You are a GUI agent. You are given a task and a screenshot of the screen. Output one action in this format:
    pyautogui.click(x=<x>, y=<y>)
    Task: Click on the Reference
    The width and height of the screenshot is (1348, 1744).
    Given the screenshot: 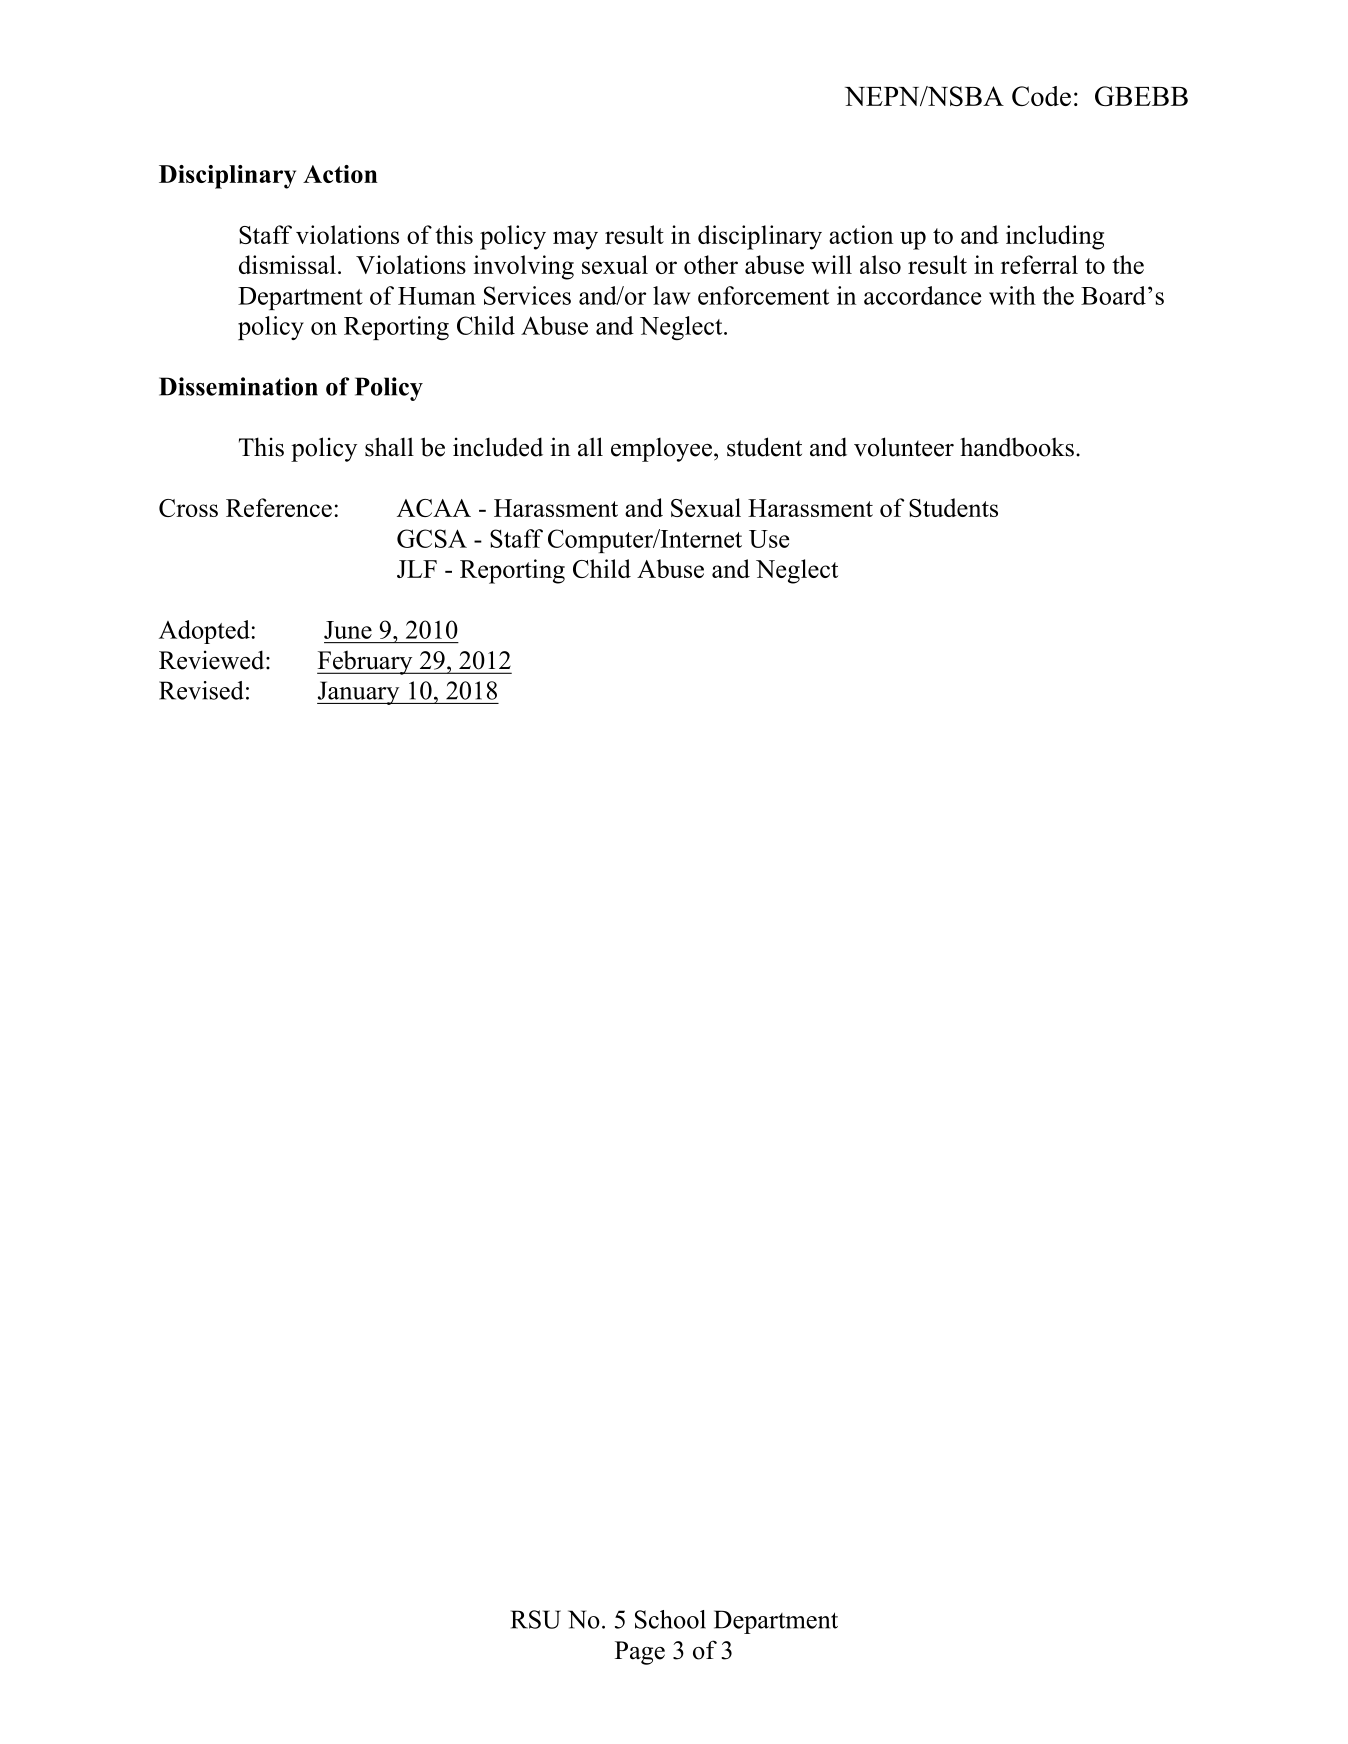 What is the action you would take?
    pyautogui.click(x=279, y=507)
